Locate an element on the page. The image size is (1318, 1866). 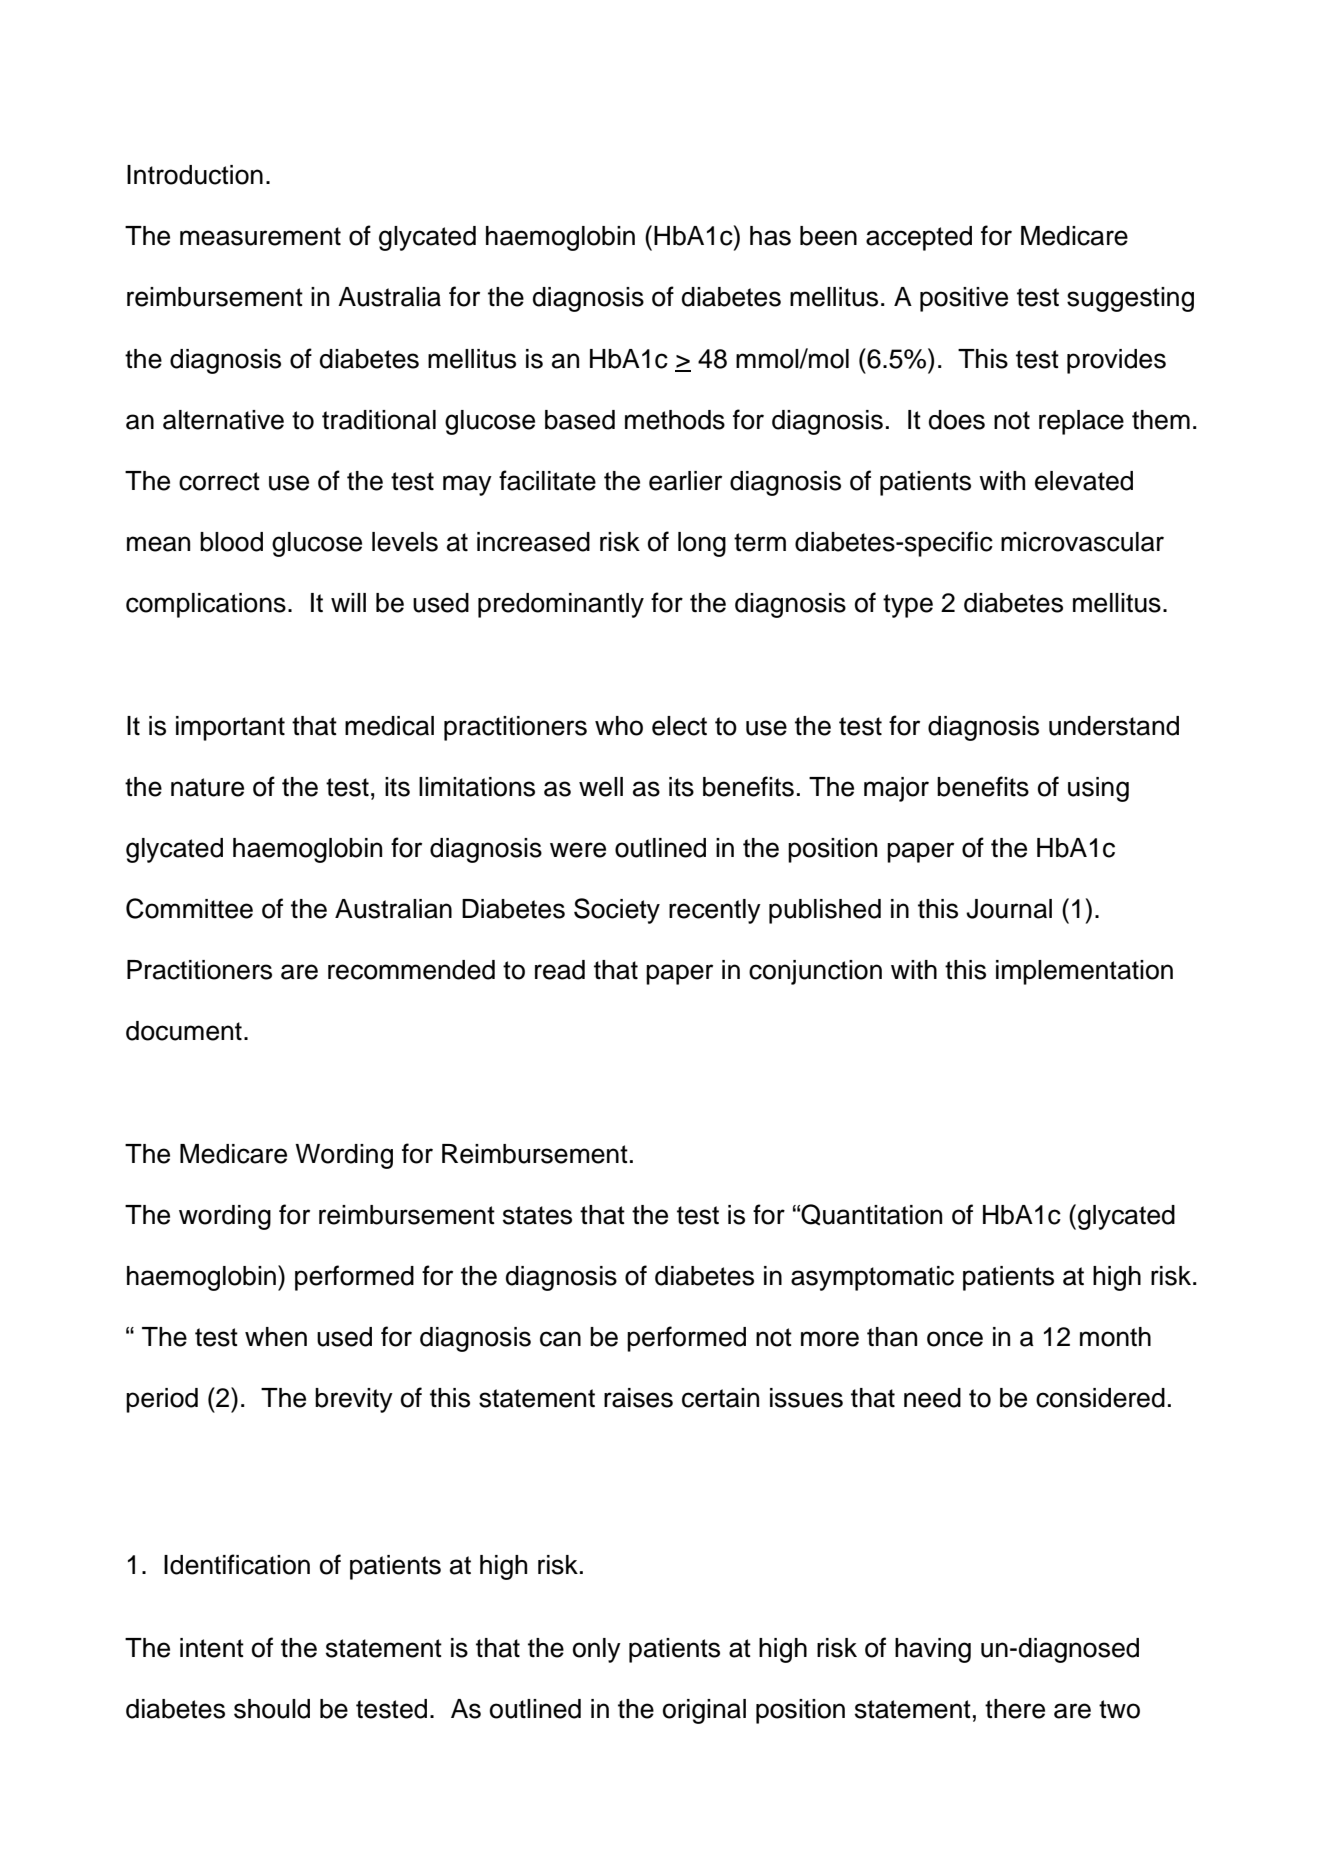
should is located at coordinates (272, 1709).
